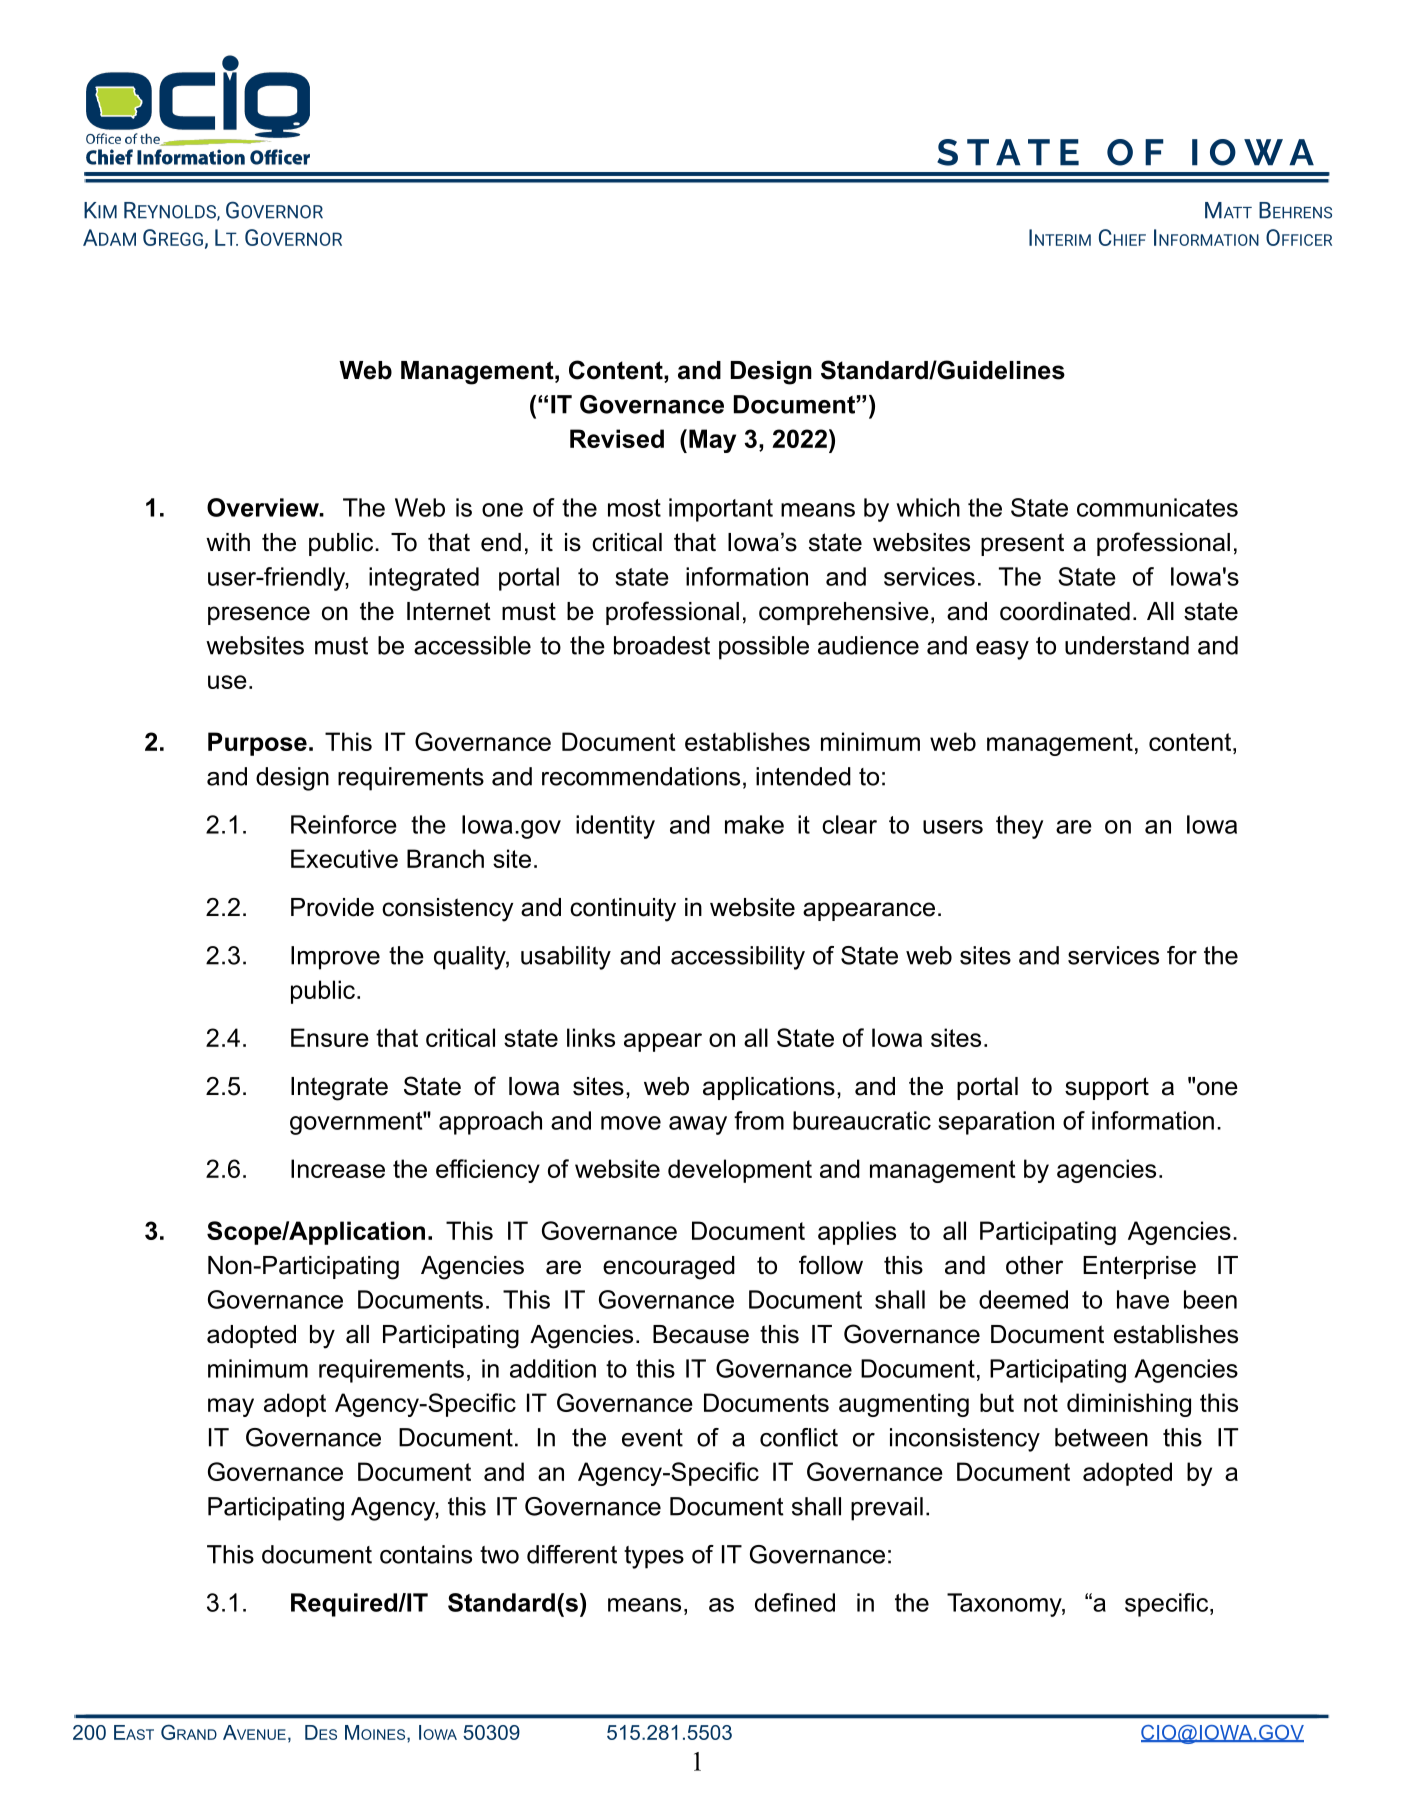  What do you see at coordinates (426, 1554) in the screenshot?
I see `contains` at bounding box center [426, 1554].
